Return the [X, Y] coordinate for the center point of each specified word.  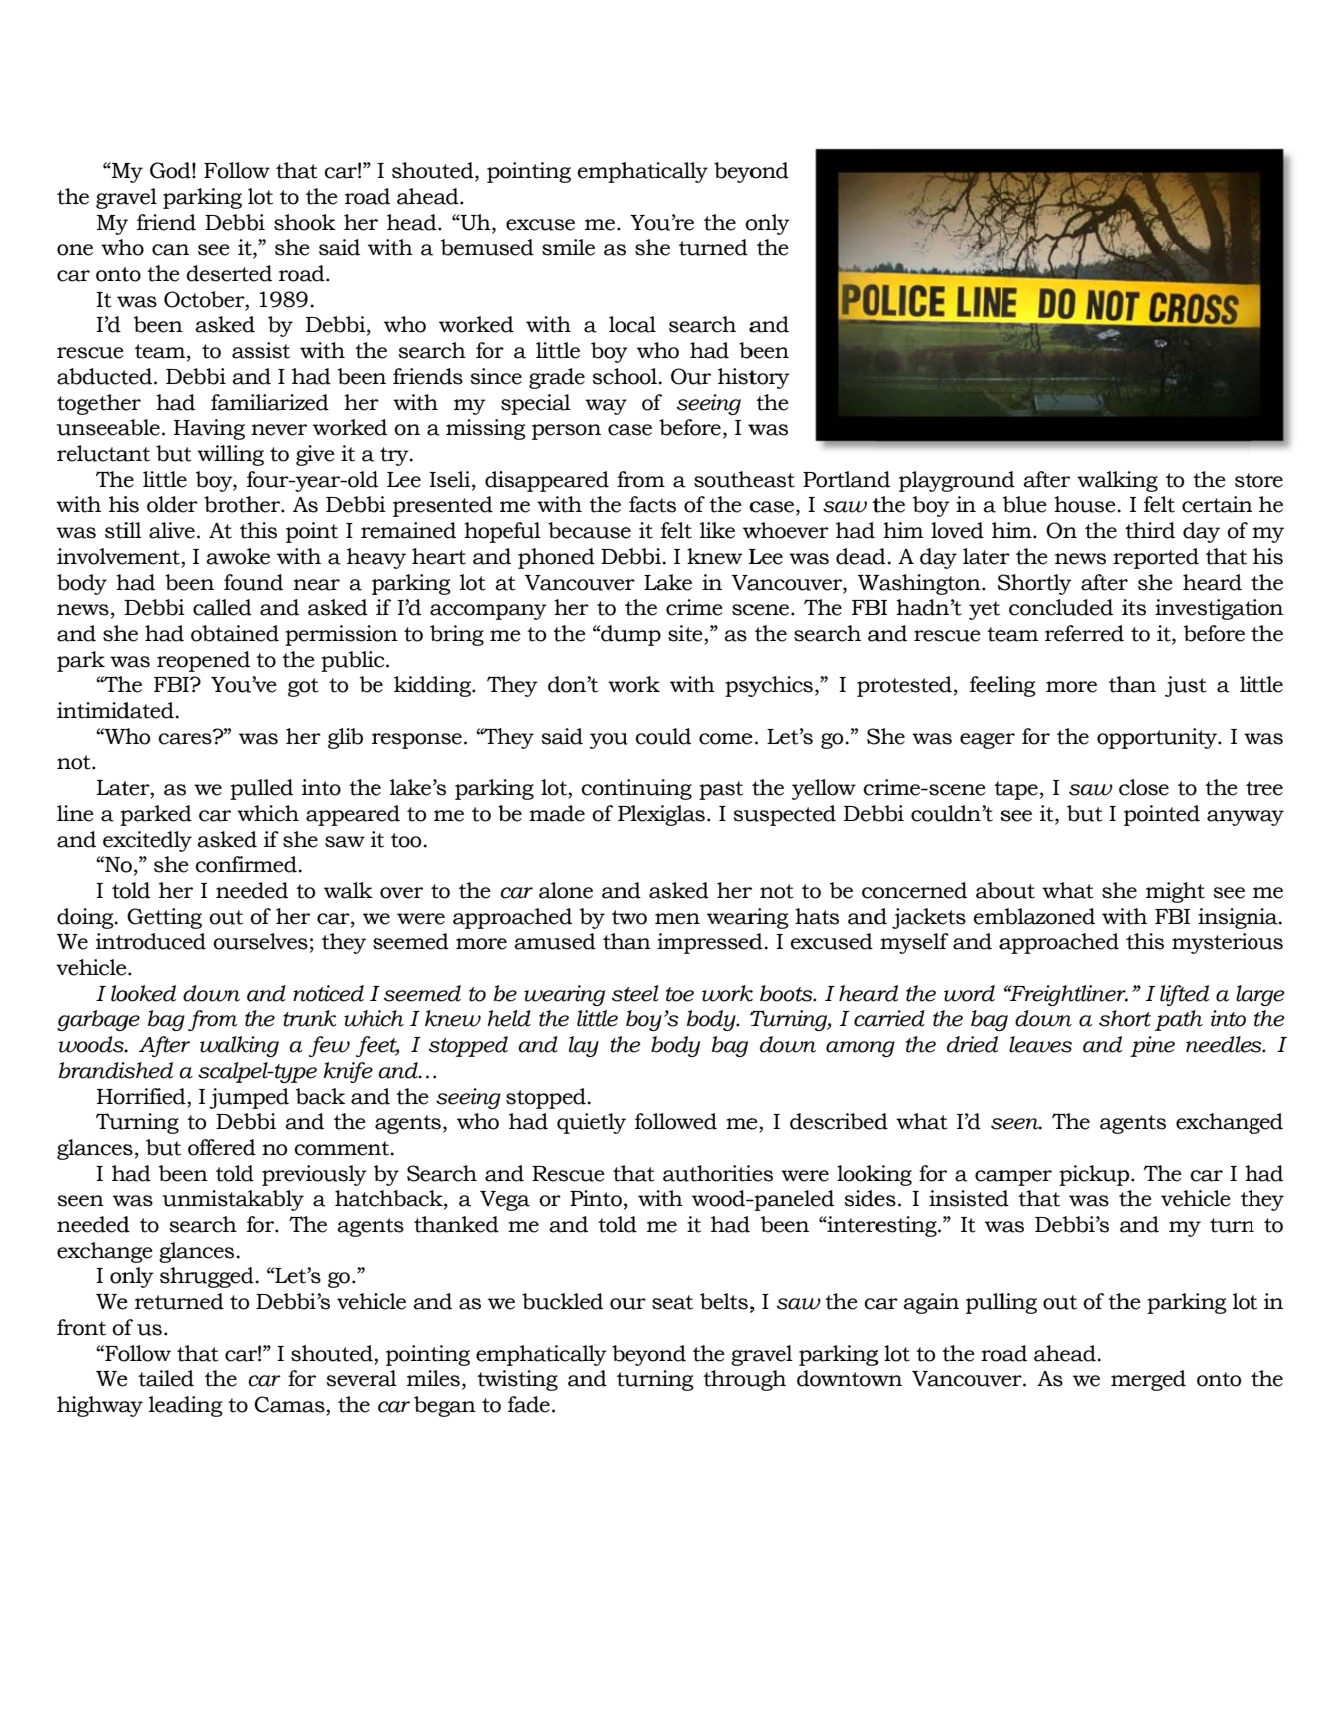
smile [568, 247]
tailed [166, 1378]
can [170, 250]
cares [186, 738]
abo [995, 890]
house [1086, 504]
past [721, 790]
